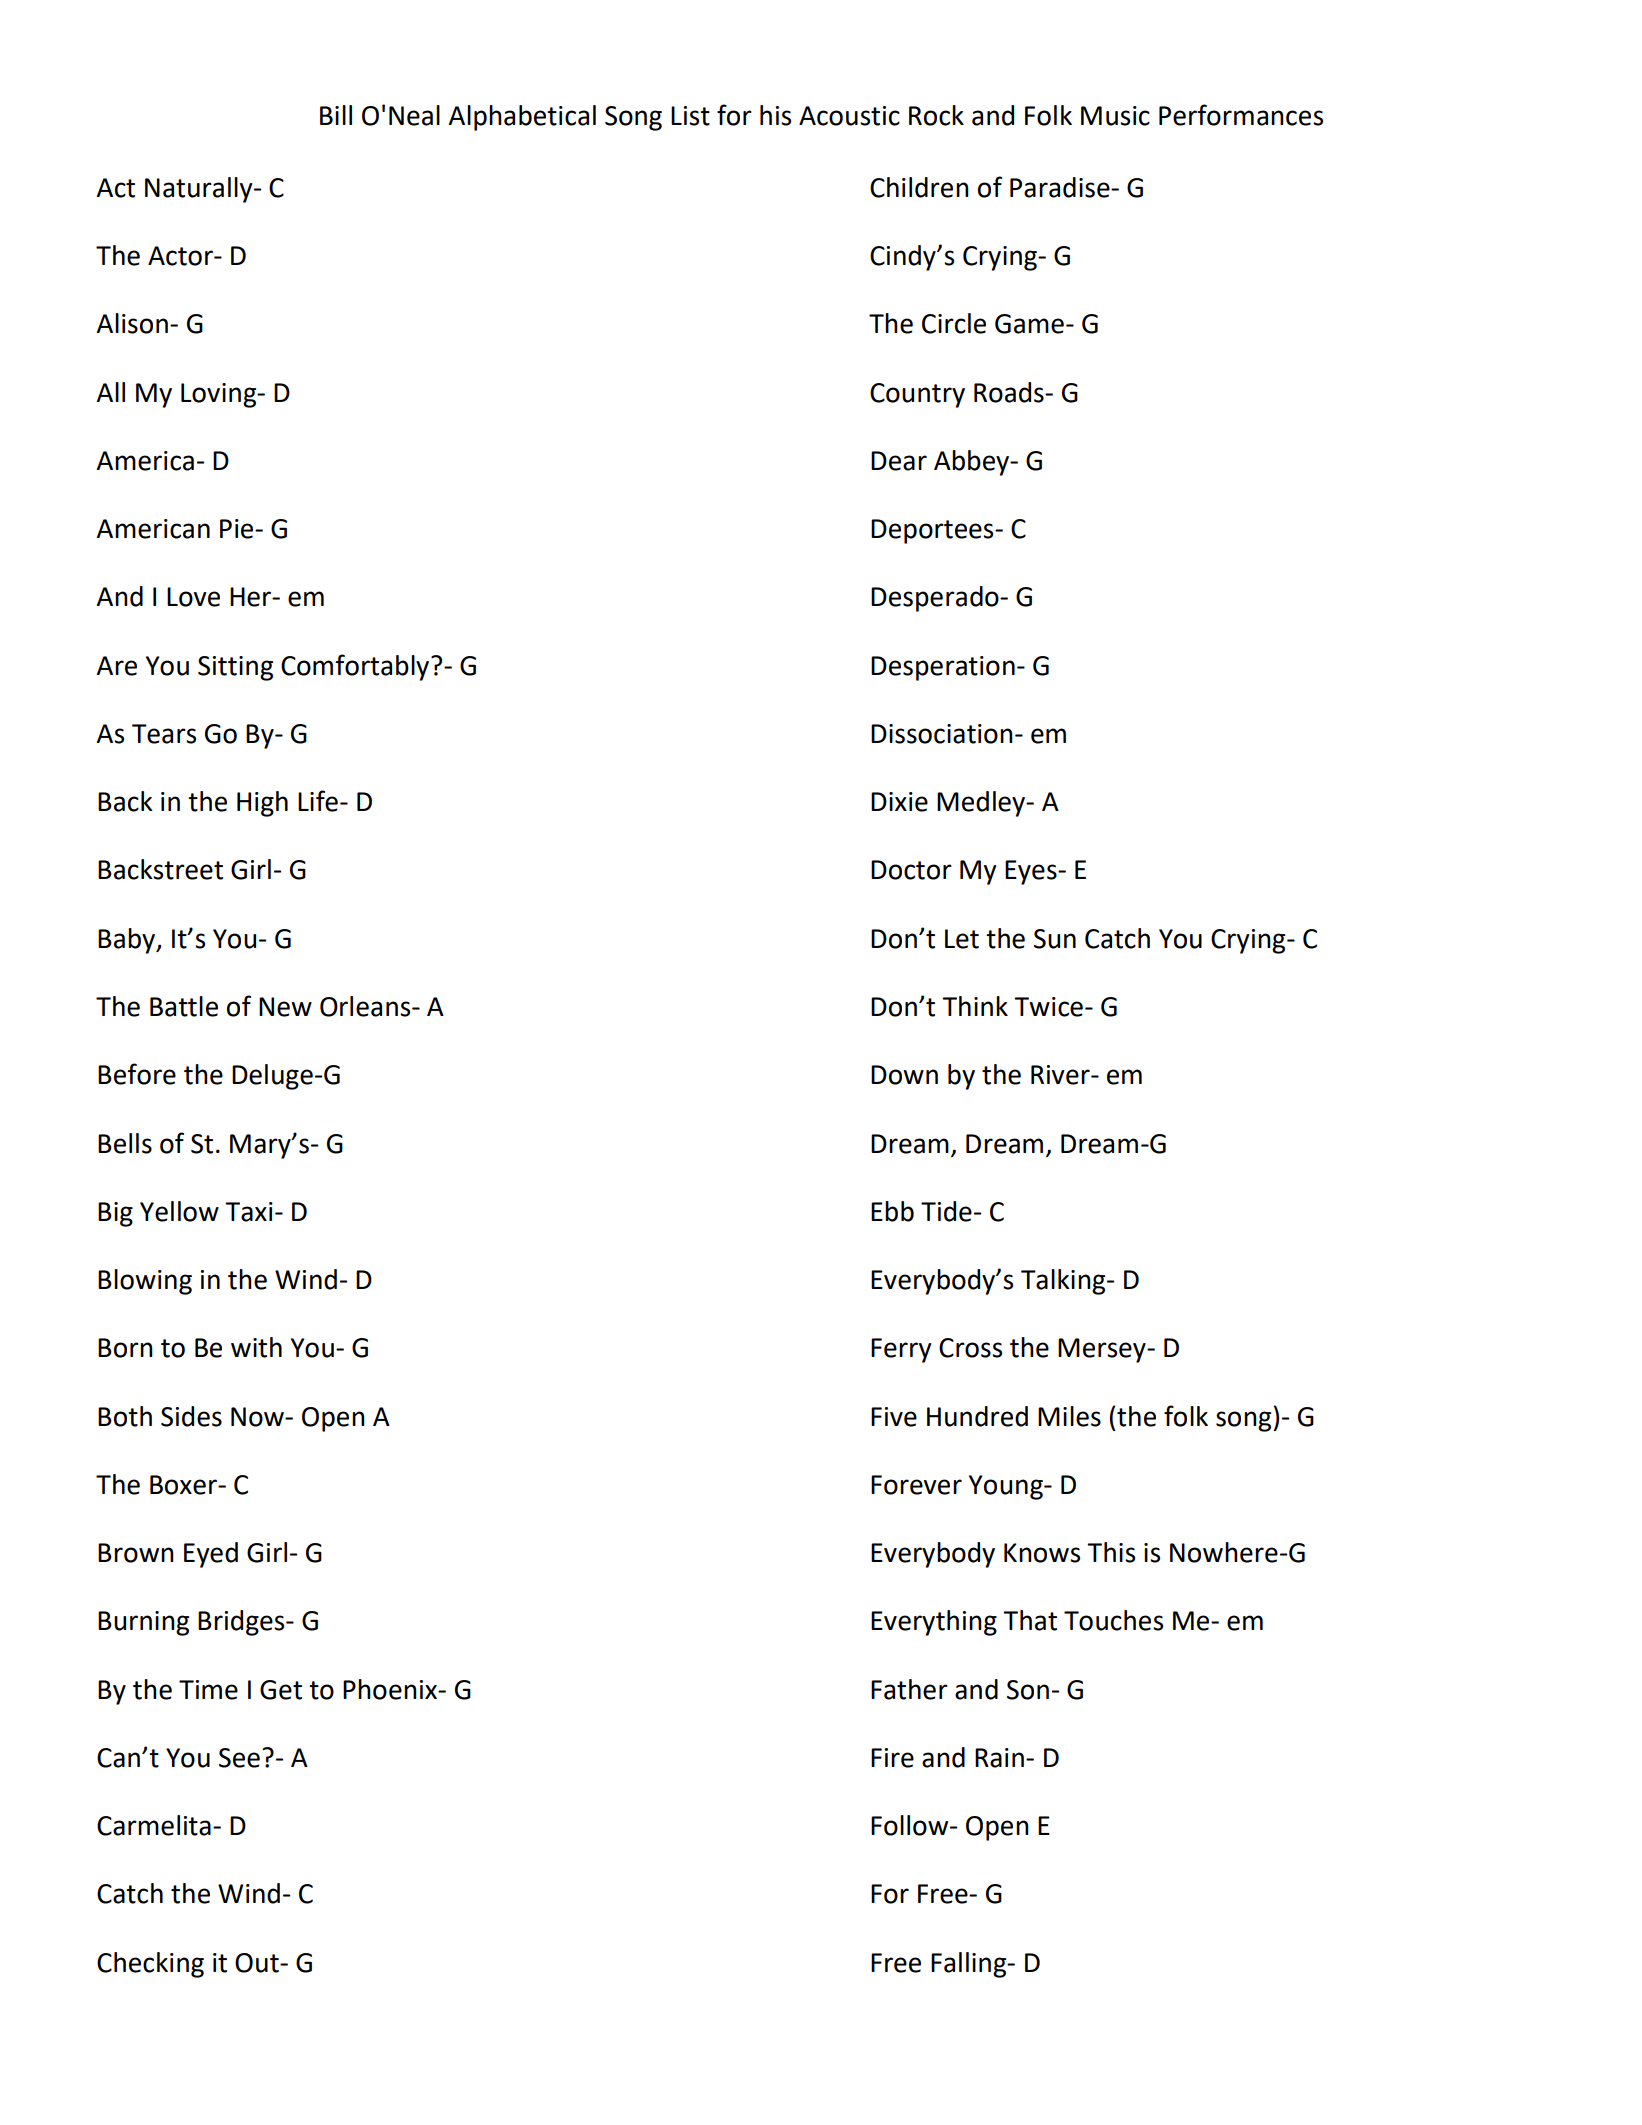 The image size is (1642, 2125). What do you see at coordinates (1115, 116) in the image?
I see `Music` at bounding box center [1115, 116].
